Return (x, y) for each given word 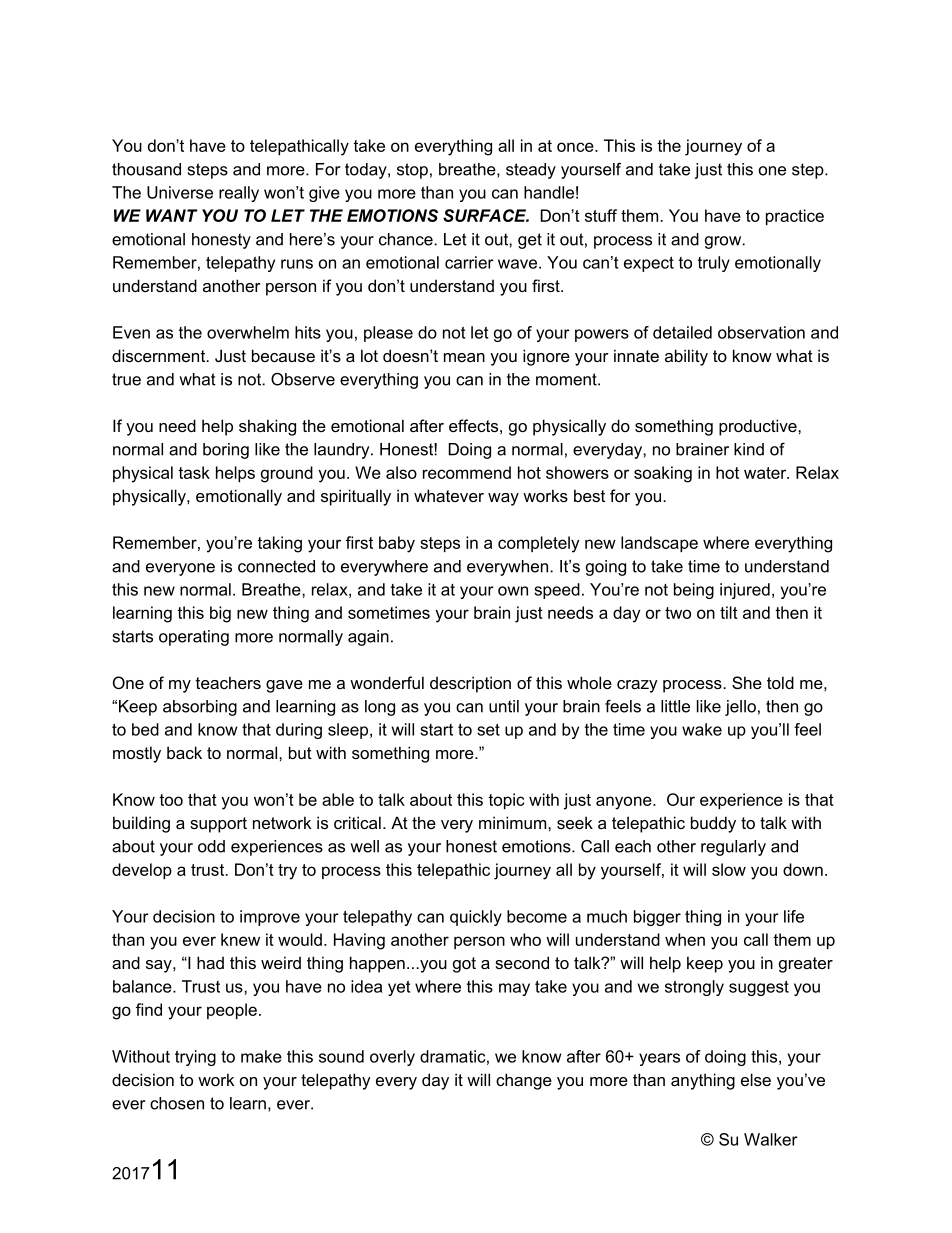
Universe (180, 192)
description (470, 684)
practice (795, 217)
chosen (177, 1103)
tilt (729, 612)
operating (194, 638)
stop (412, 171)
